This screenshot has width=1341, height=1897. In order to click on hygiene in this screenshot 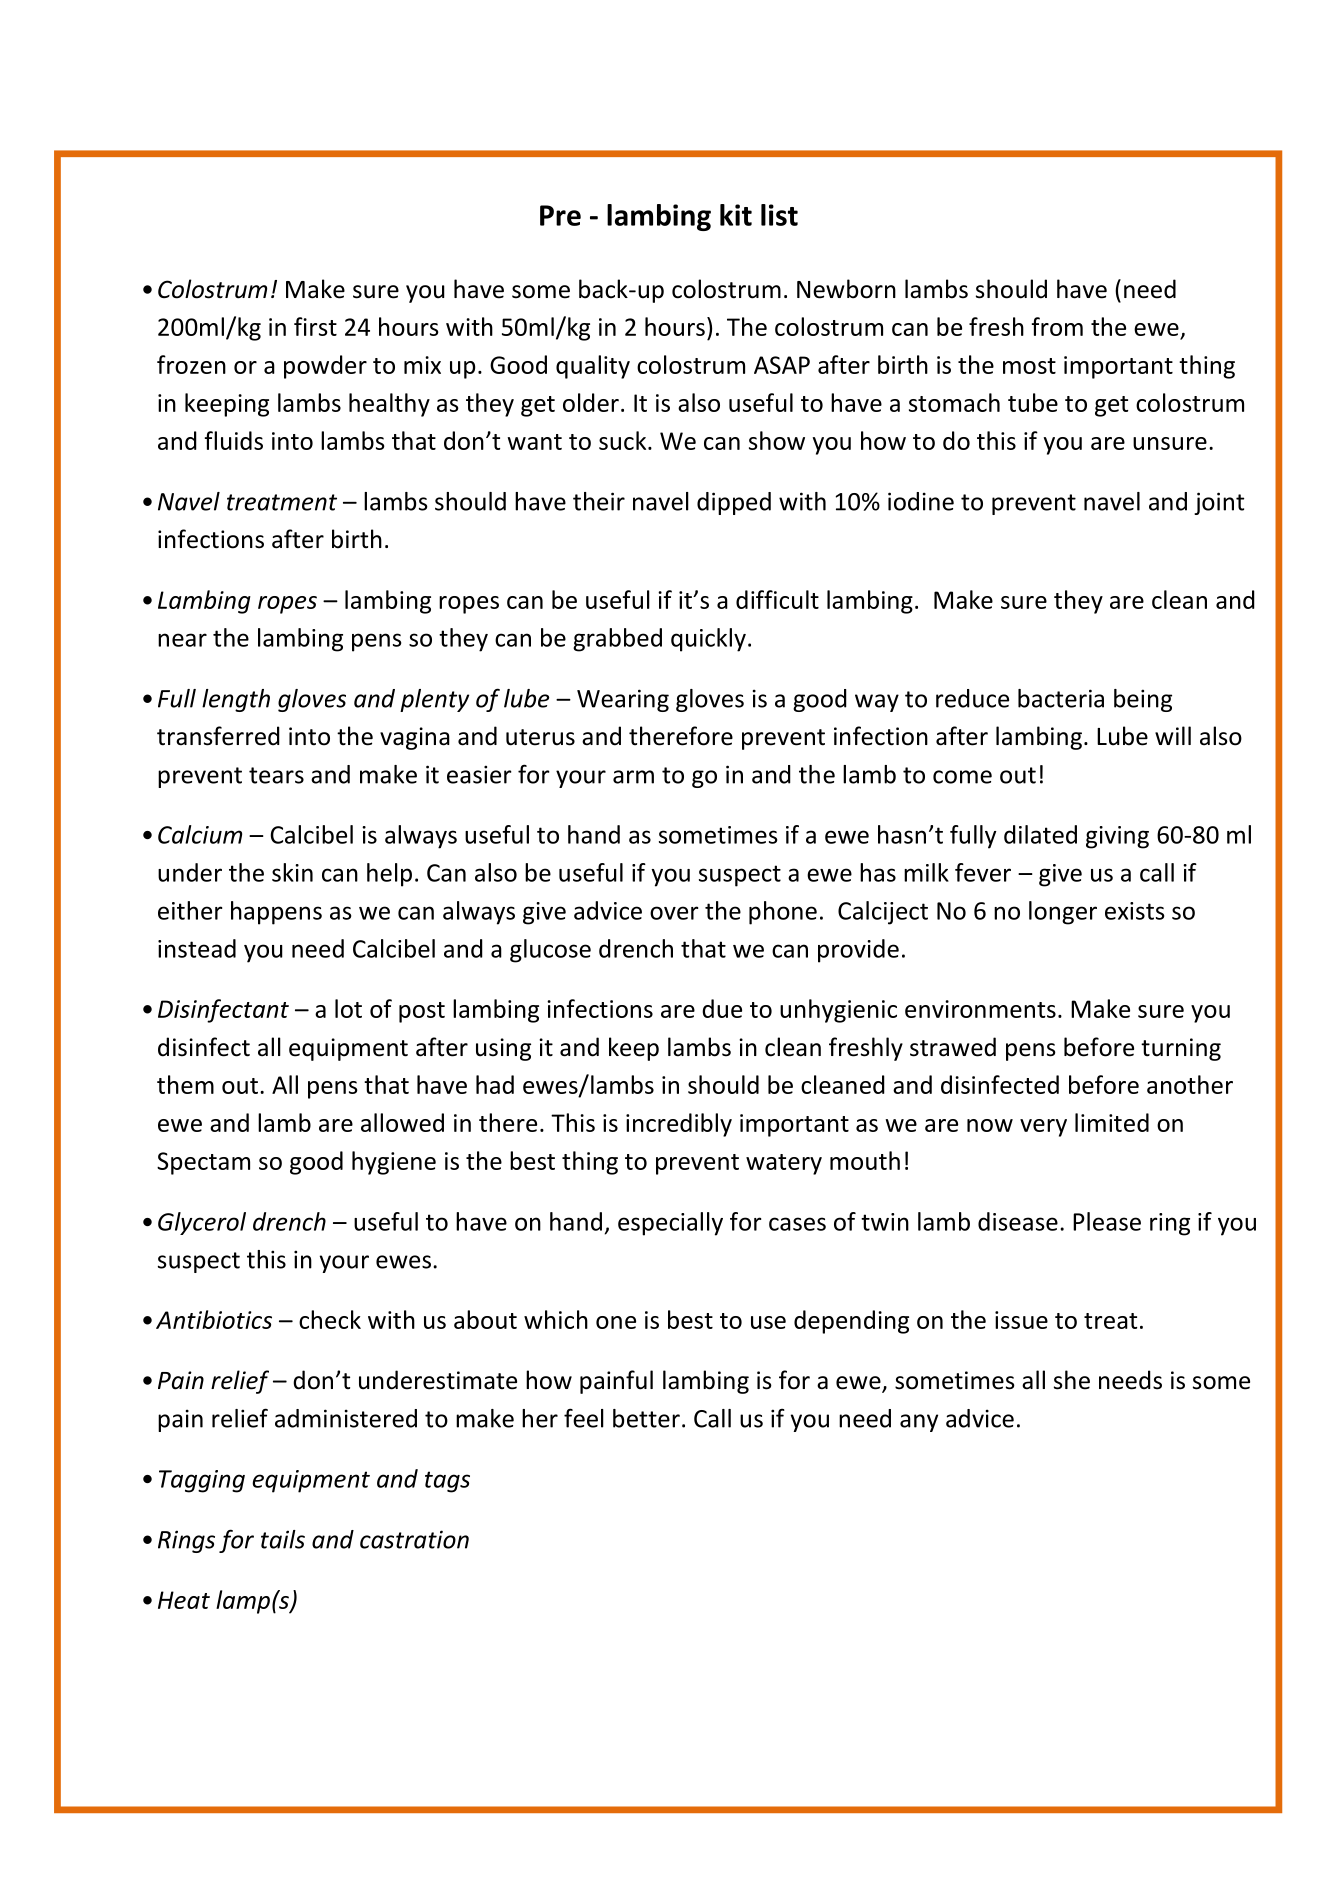, I will do `click(394, 1163)`.
